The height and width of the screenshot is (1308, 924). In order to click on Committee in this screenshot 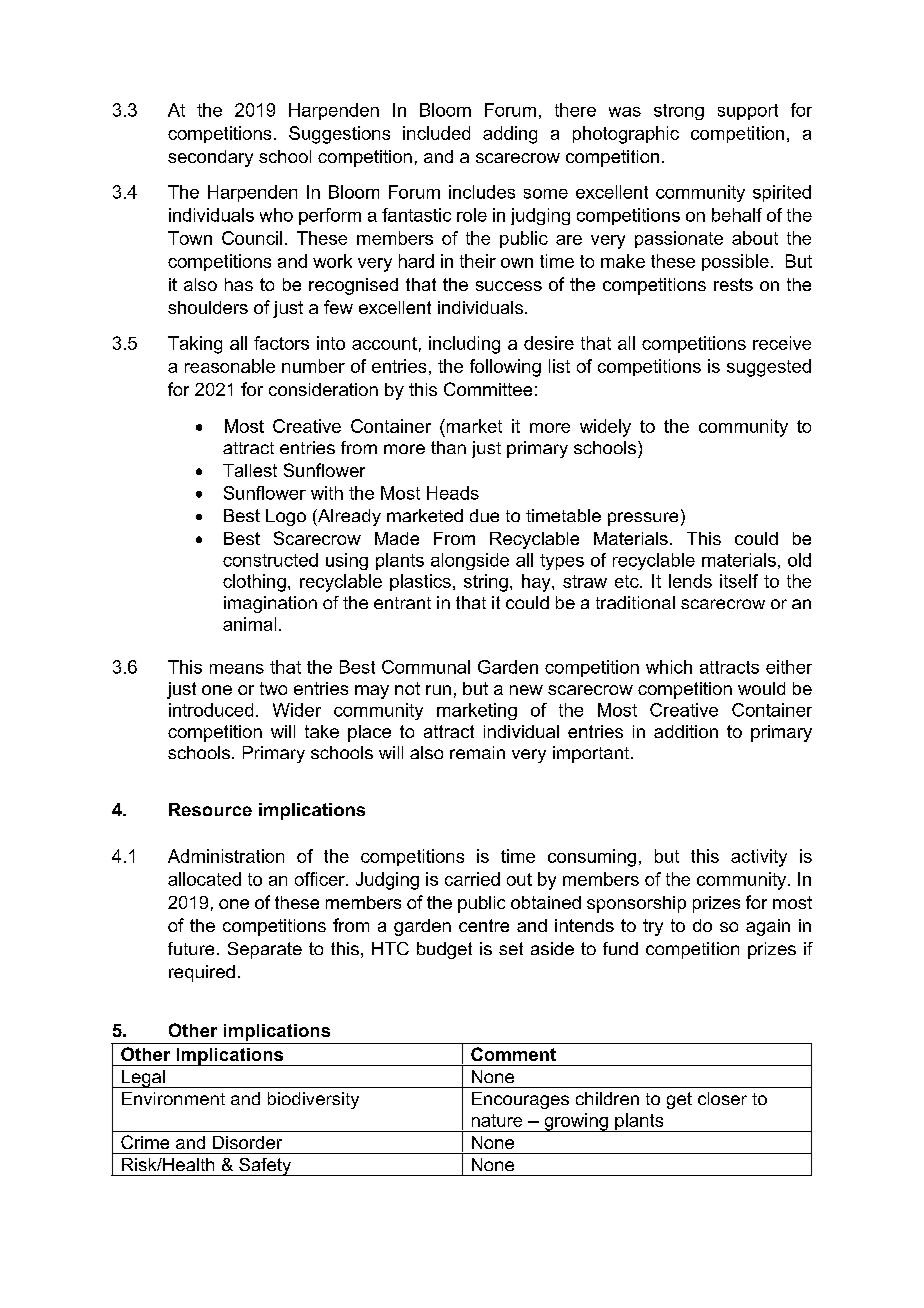, I will do `click(488, 389)`.
